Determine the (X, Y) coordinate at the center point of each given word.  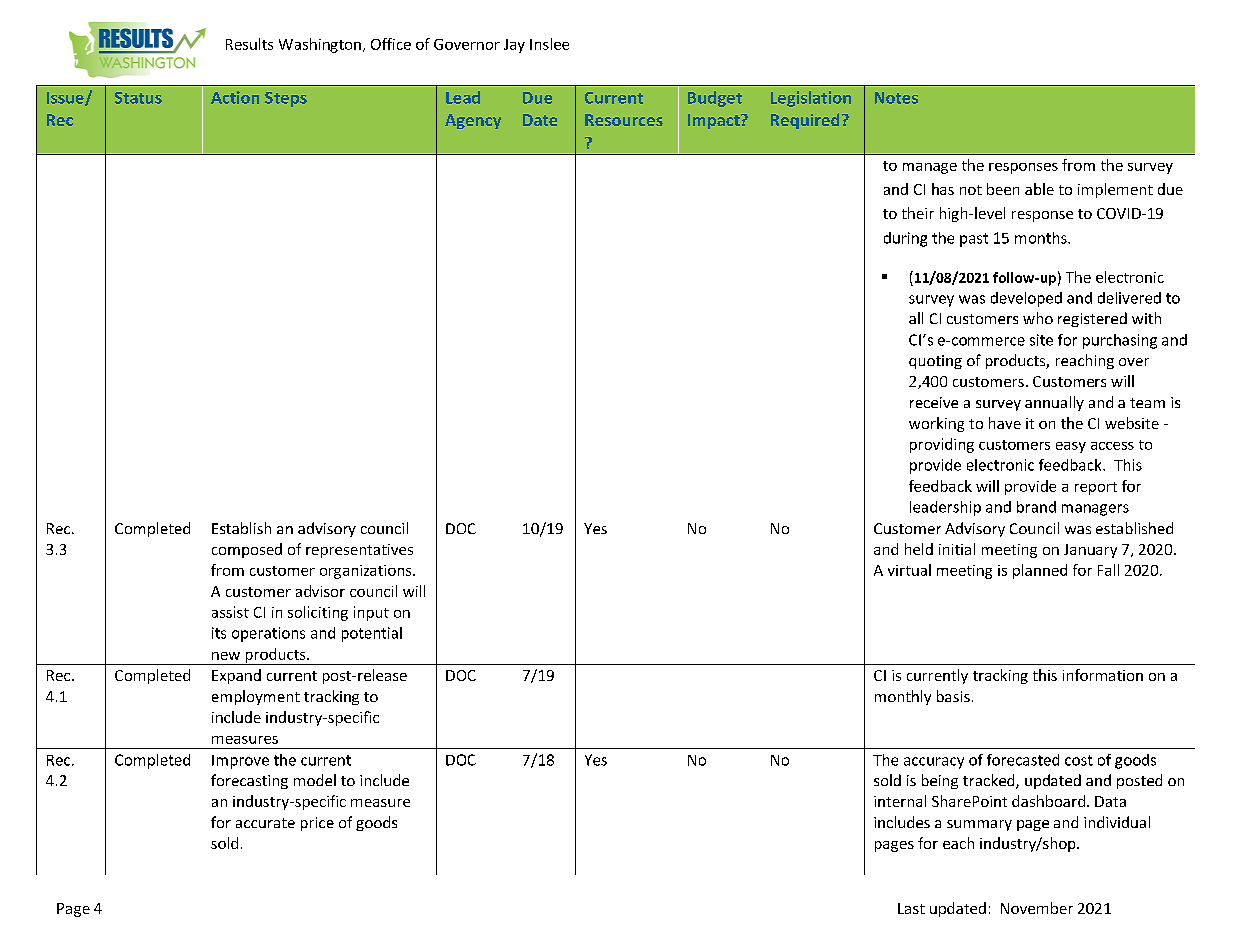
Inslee (549, 44)
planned (1040, 571)
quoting (935, 362)
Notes (896, 98)
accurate (265, 823)
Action (235, 97)
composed (247, 550)
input (371, 613)
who (1038, 318)
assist (230, 612)
